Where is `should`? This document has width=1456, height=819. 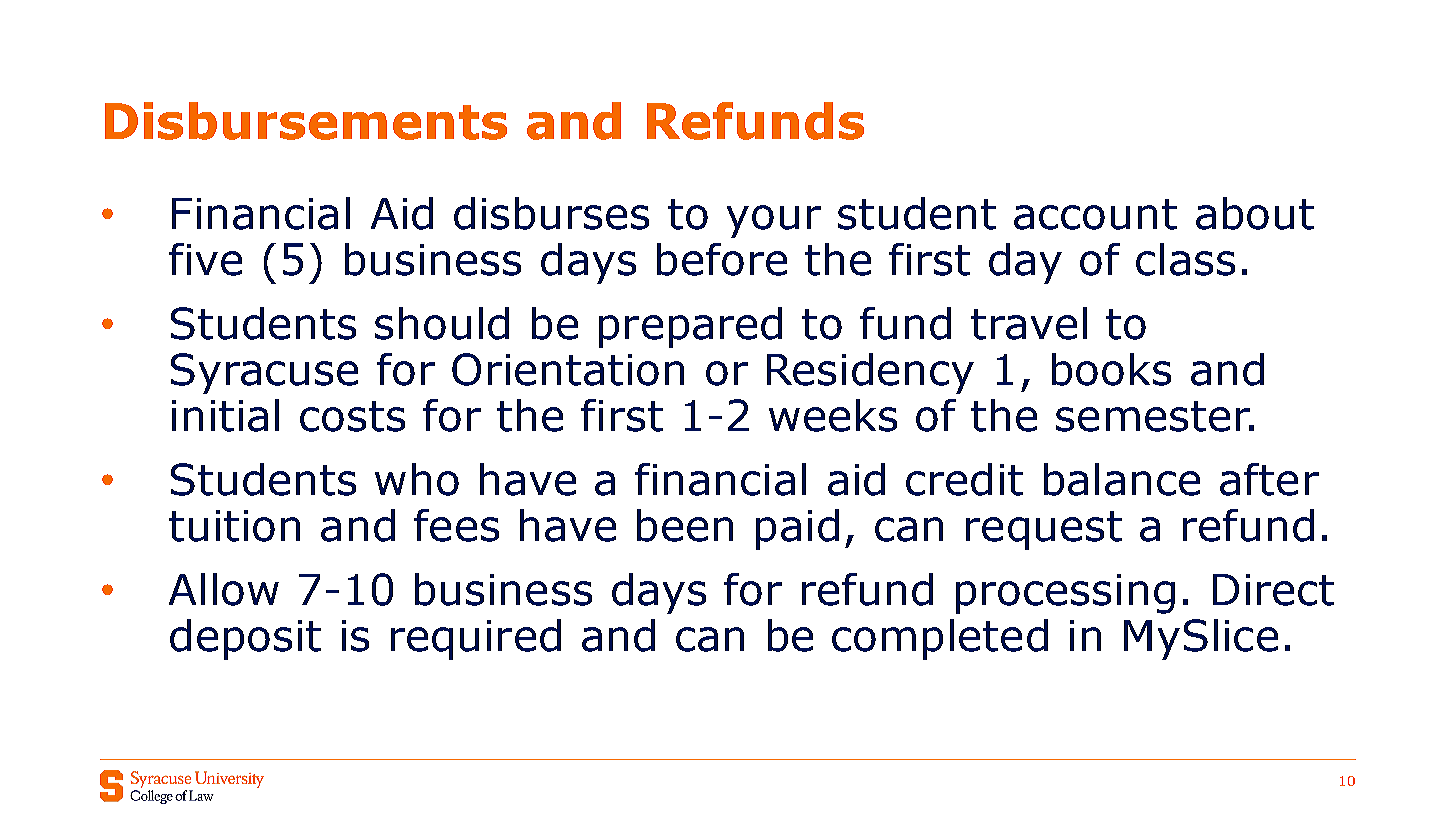 should is located at coordinates (442, 323).
